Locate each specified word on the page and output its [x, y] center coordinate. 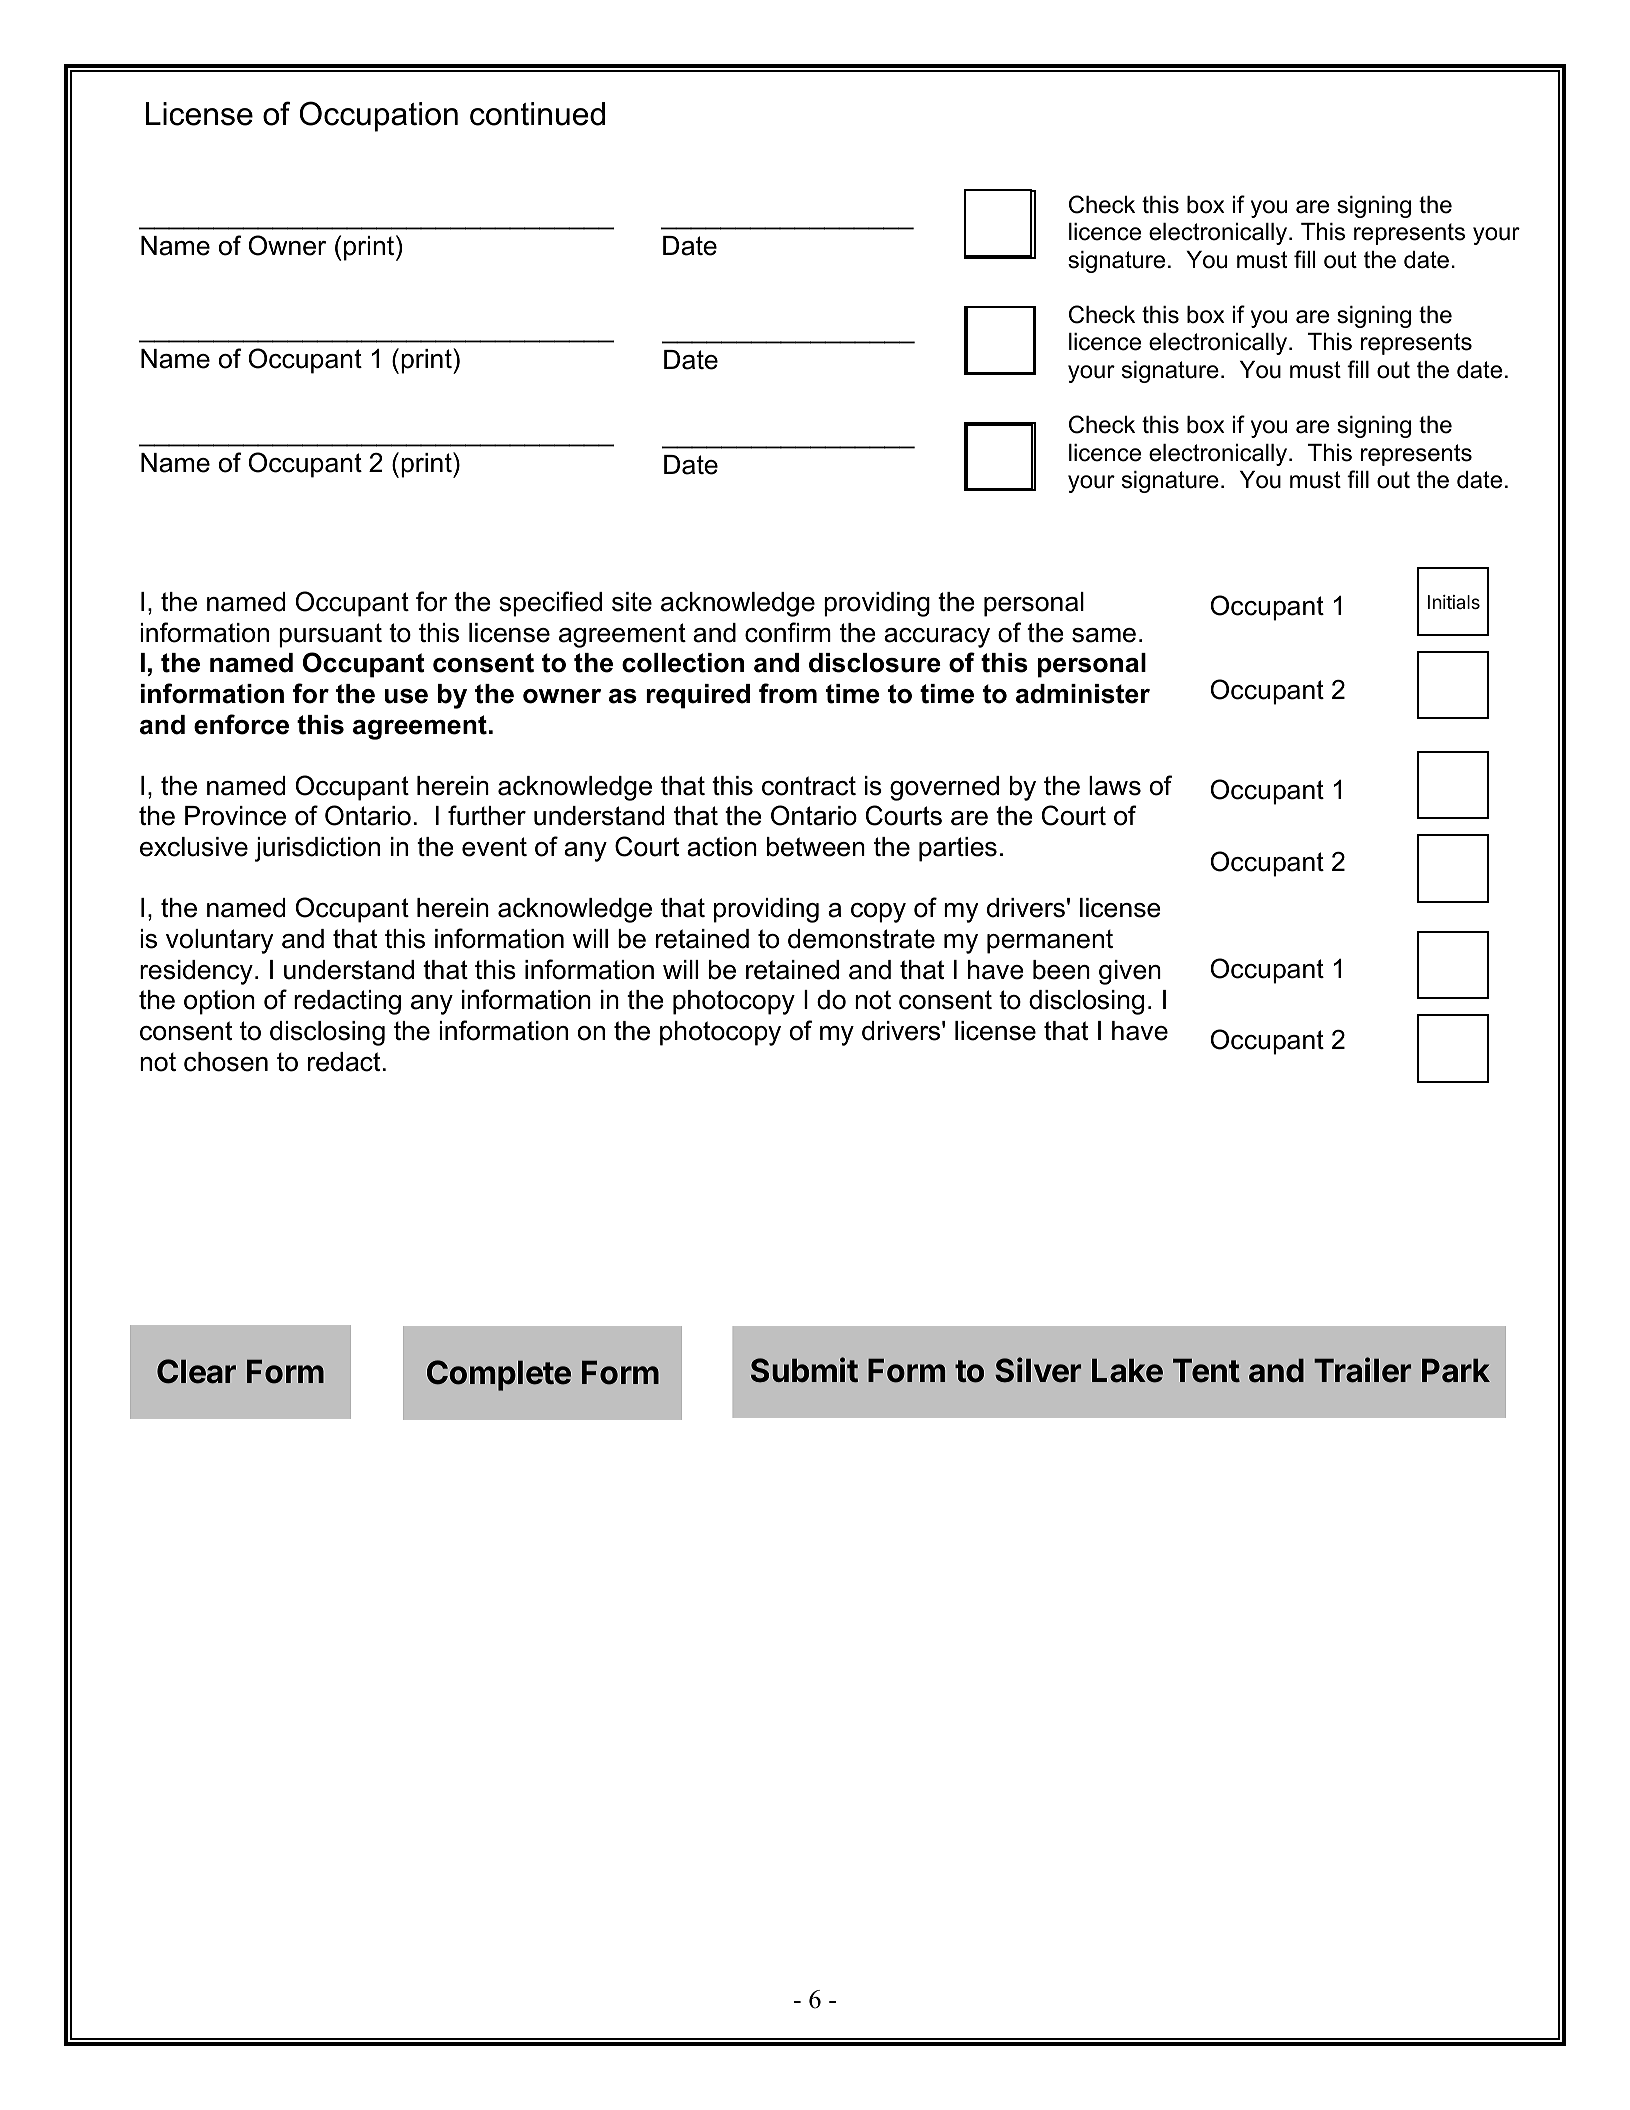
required [698, 696]
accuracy [937, 638]
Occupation [379, 116]
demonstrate [861, 939]
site [632, 602]
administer [1083, 694]
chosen [226, 1062]
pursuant [330, 635]
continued [537, 114]
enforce [241, 724]
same [1104, 635]
